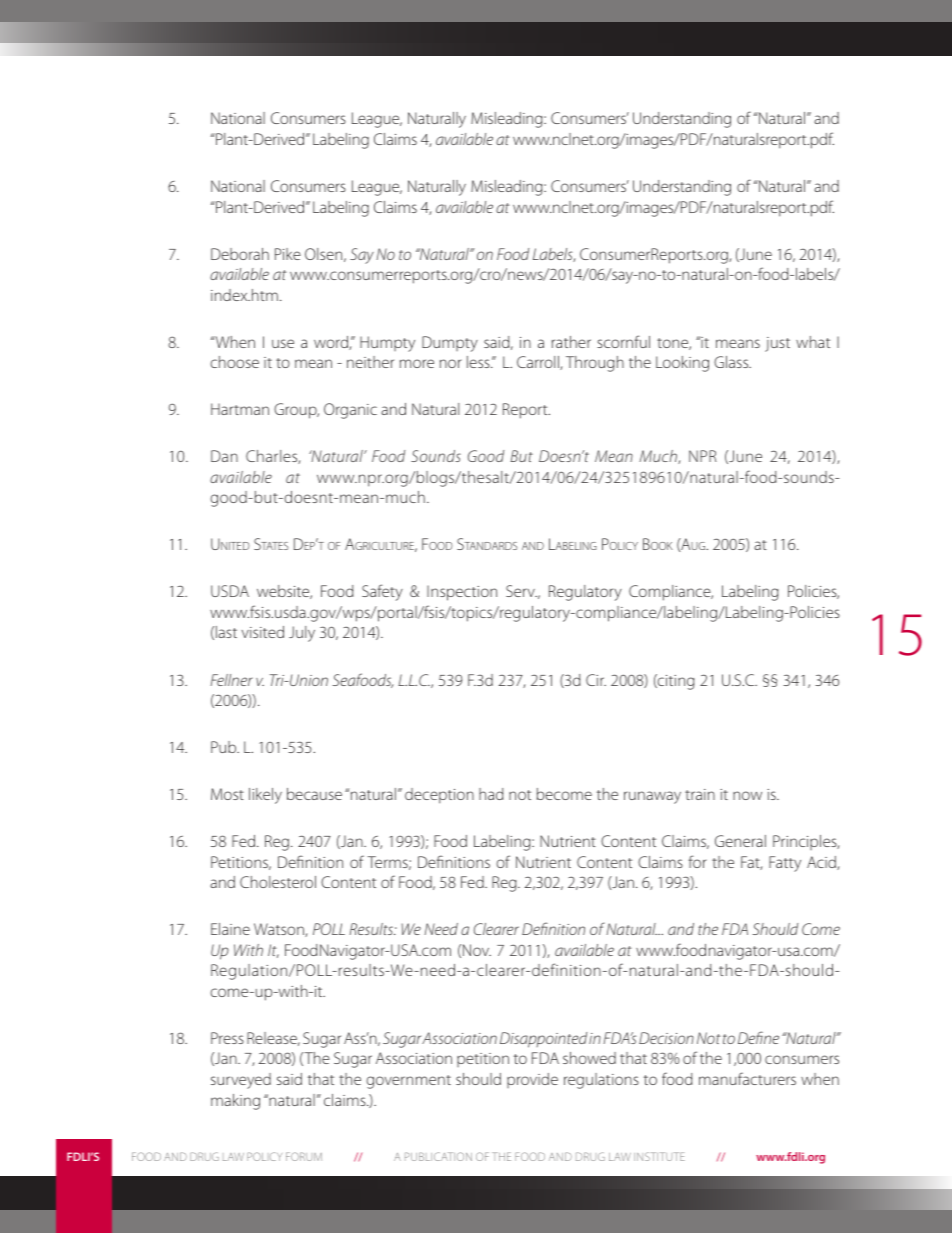  I want to click on Glass, so click(732, 362).
